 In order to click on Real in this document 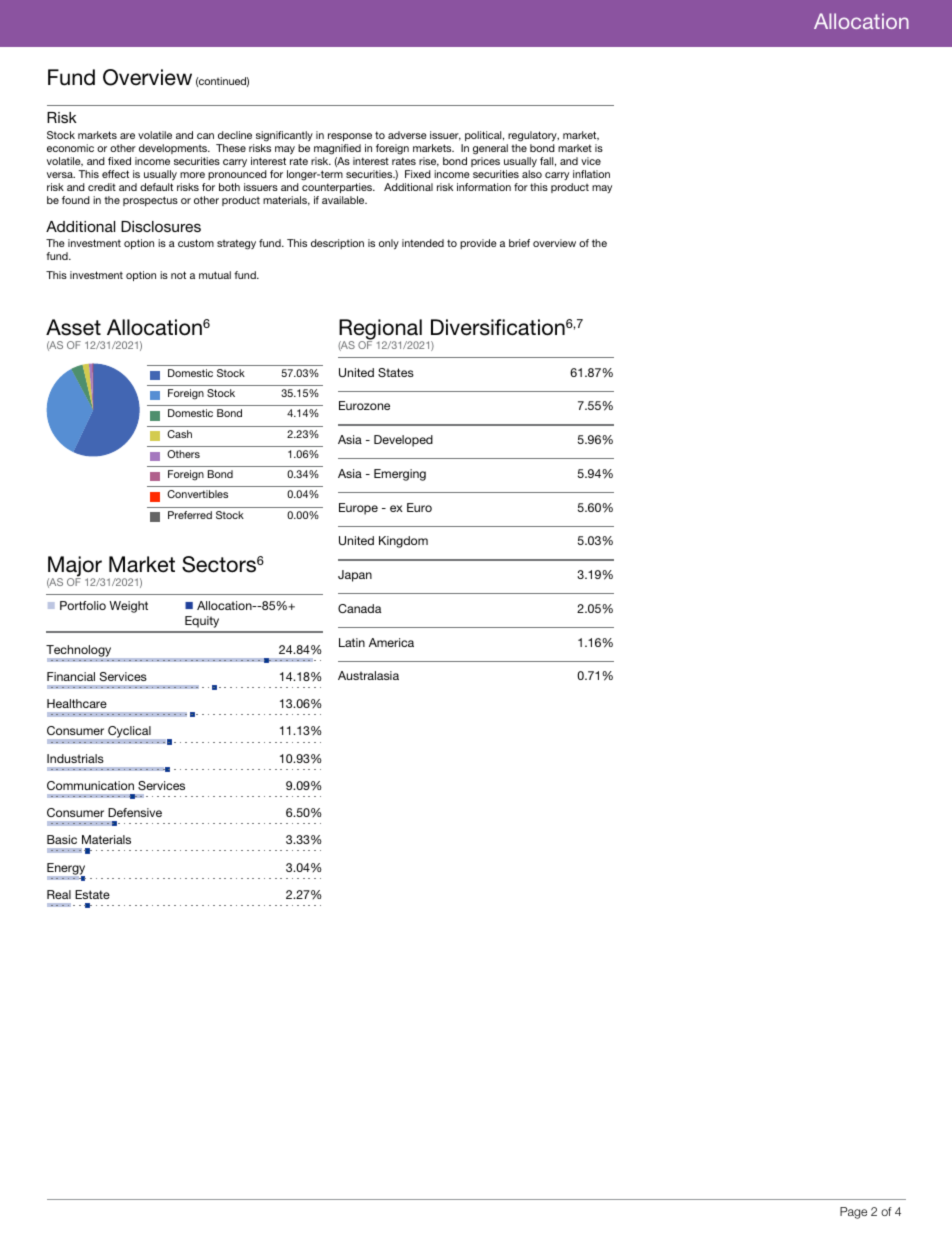, I will do `click(59, 894)`.
